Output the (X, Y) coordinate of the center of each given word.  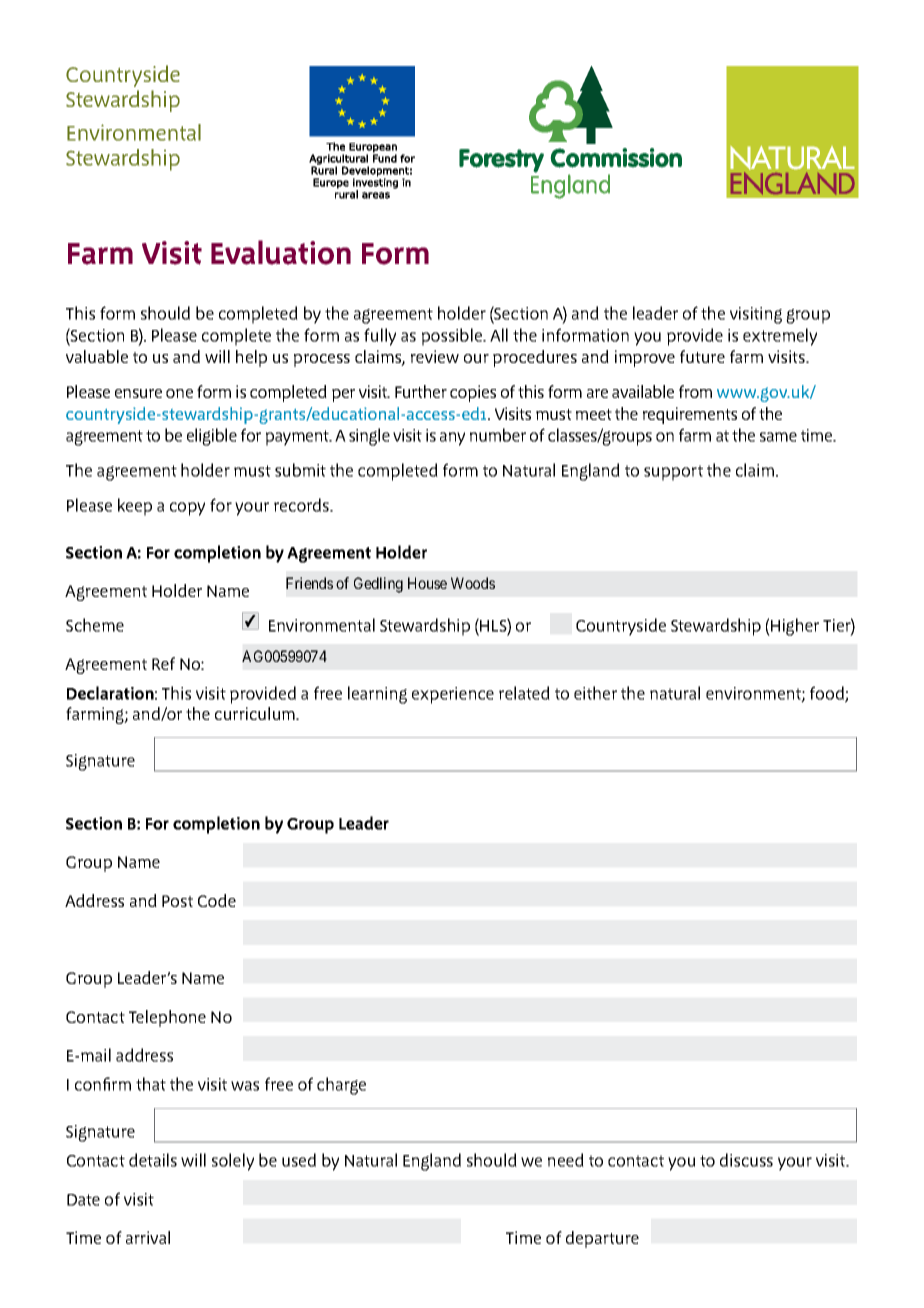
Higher (794, 627)
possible (453, 337)
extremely (780, 337)
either (595, 693)
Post (177, 901)
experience (453, 695)
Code (217, 900)
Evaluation (281, 252)
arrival (148, 1237)
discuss (746, 1160)
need (566, 1160)
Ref (163, 663)
